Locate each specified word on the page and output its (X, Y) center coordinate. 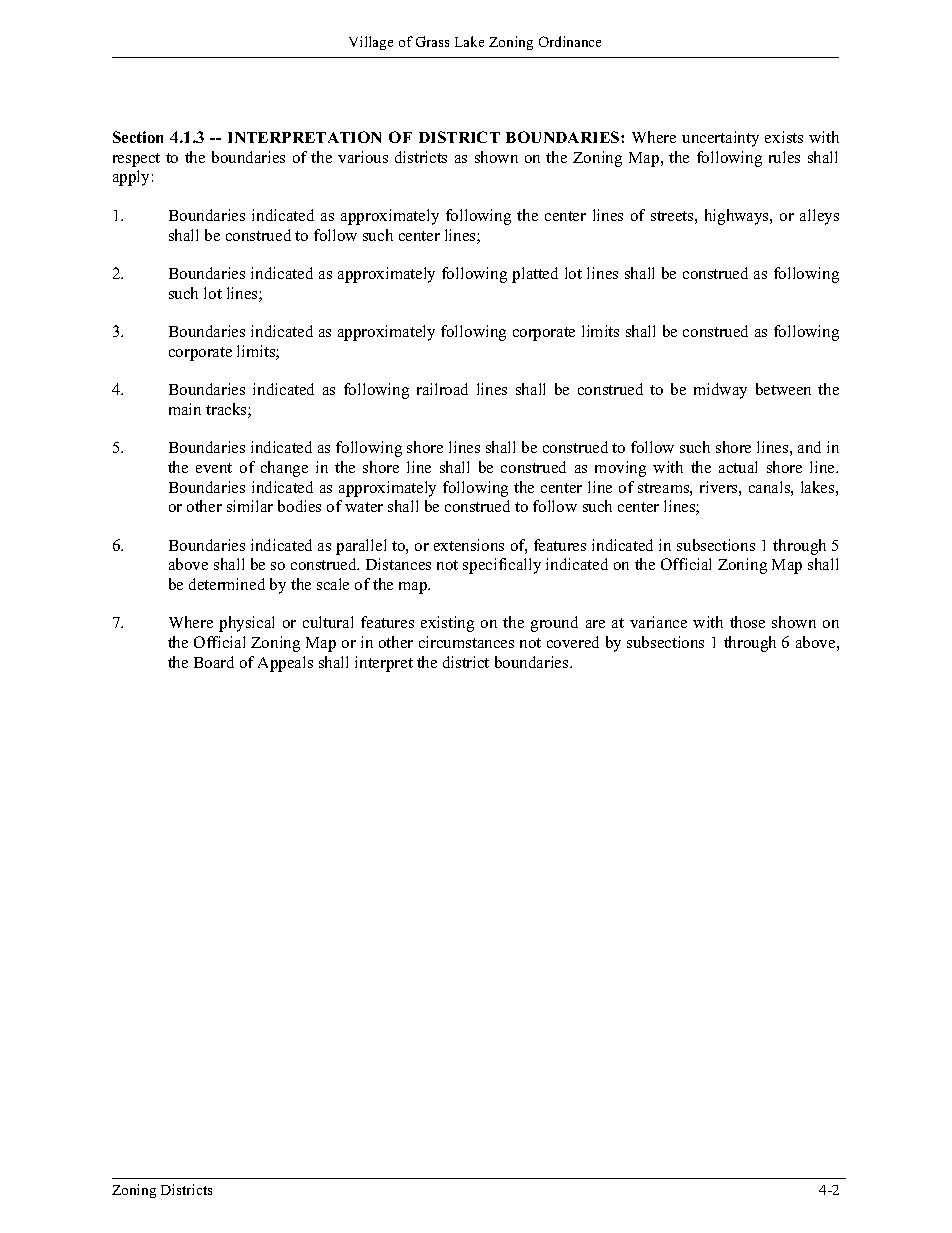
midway (720, 391)
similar (250, 506)
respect (136, 160)
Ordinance (570, 41)
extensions (469, 545)
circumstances (466, 642)
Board (214, 662)
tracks (227, 410)
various (363, 157)
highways (738, 217)
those (747, 622)
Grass (432, 41)
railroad (442, 389)
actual (738, 467)
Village (371, 43)
